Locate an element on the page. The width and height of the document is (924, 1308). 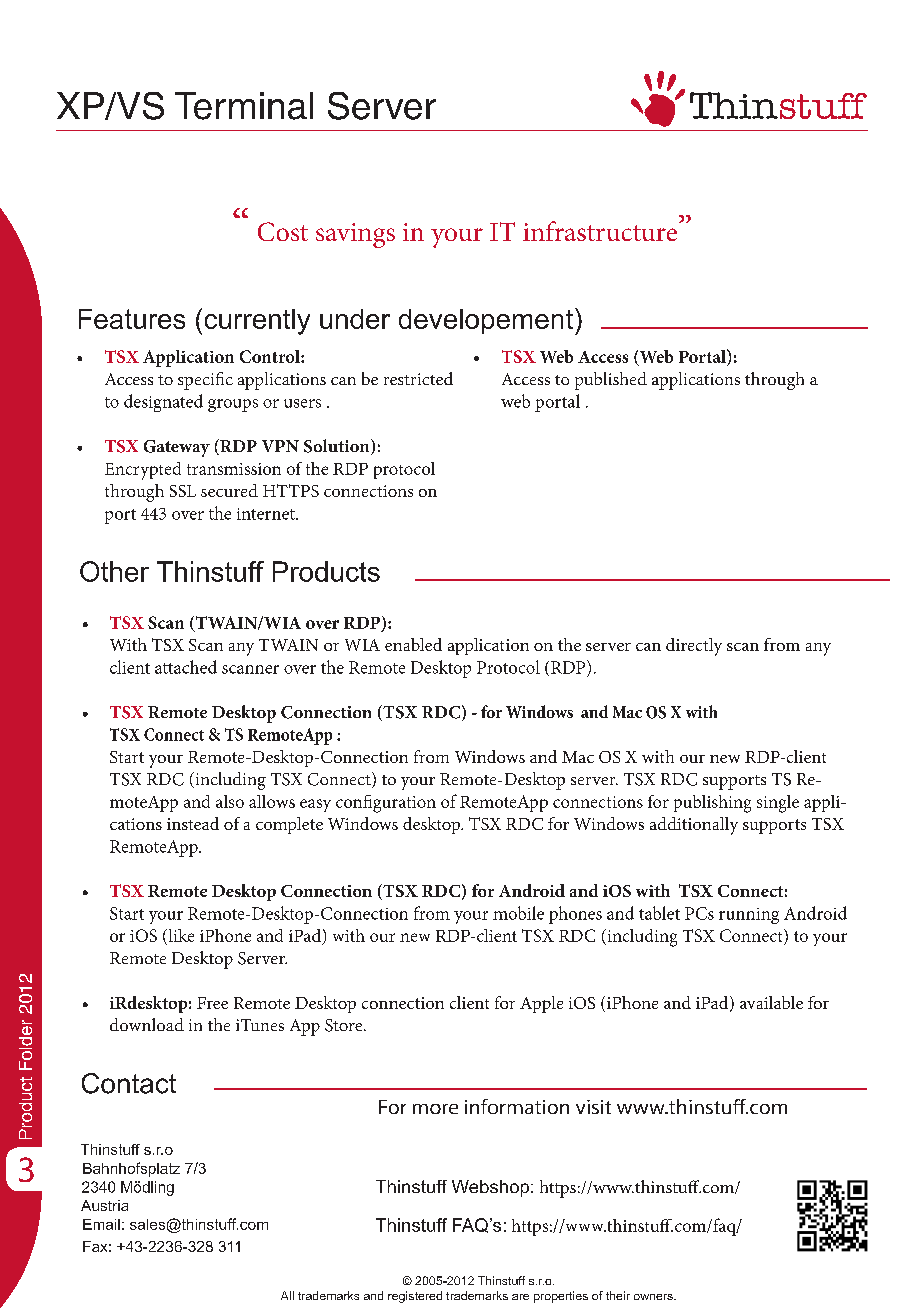
enabled is located at coordinates (413, 644).
